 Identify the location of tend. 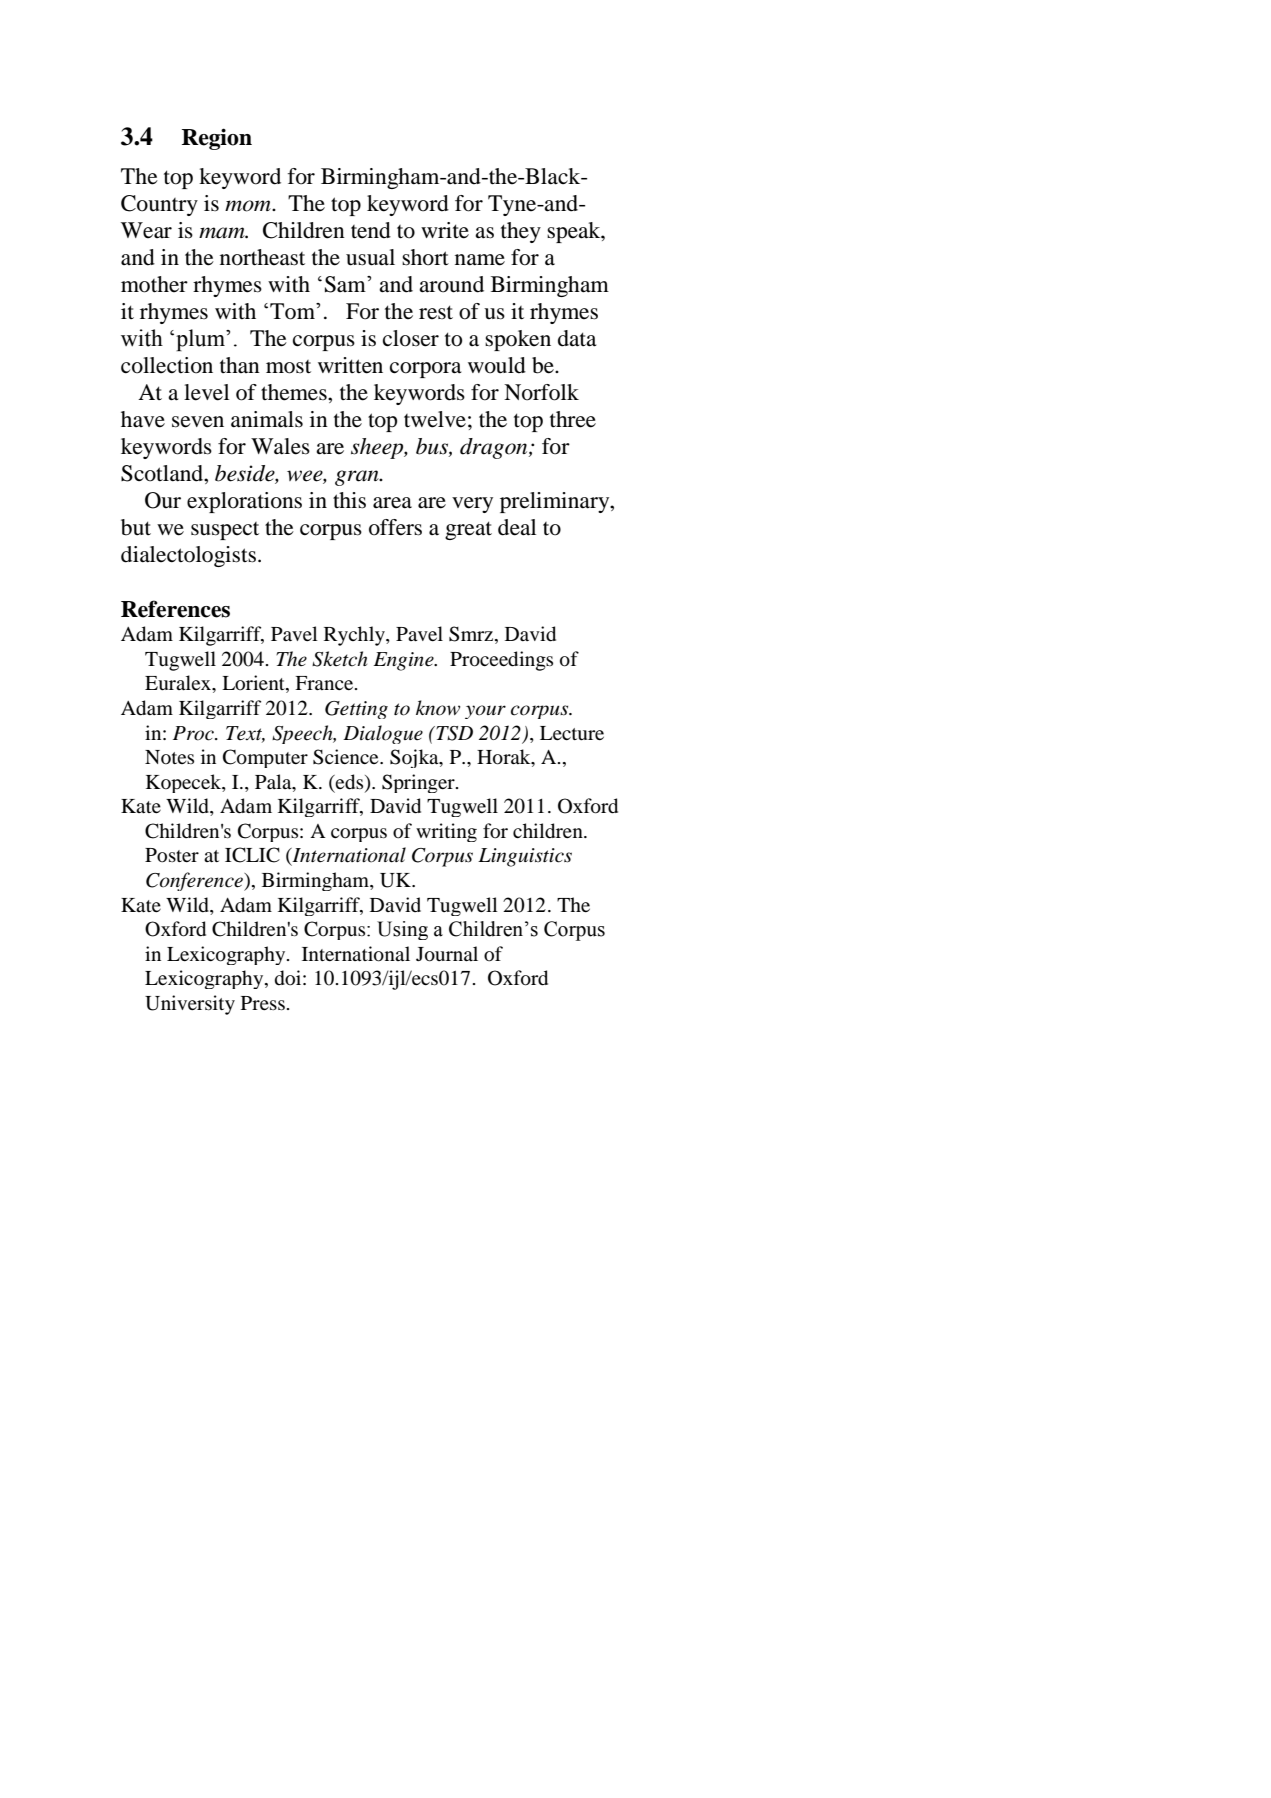
(371, 230).
